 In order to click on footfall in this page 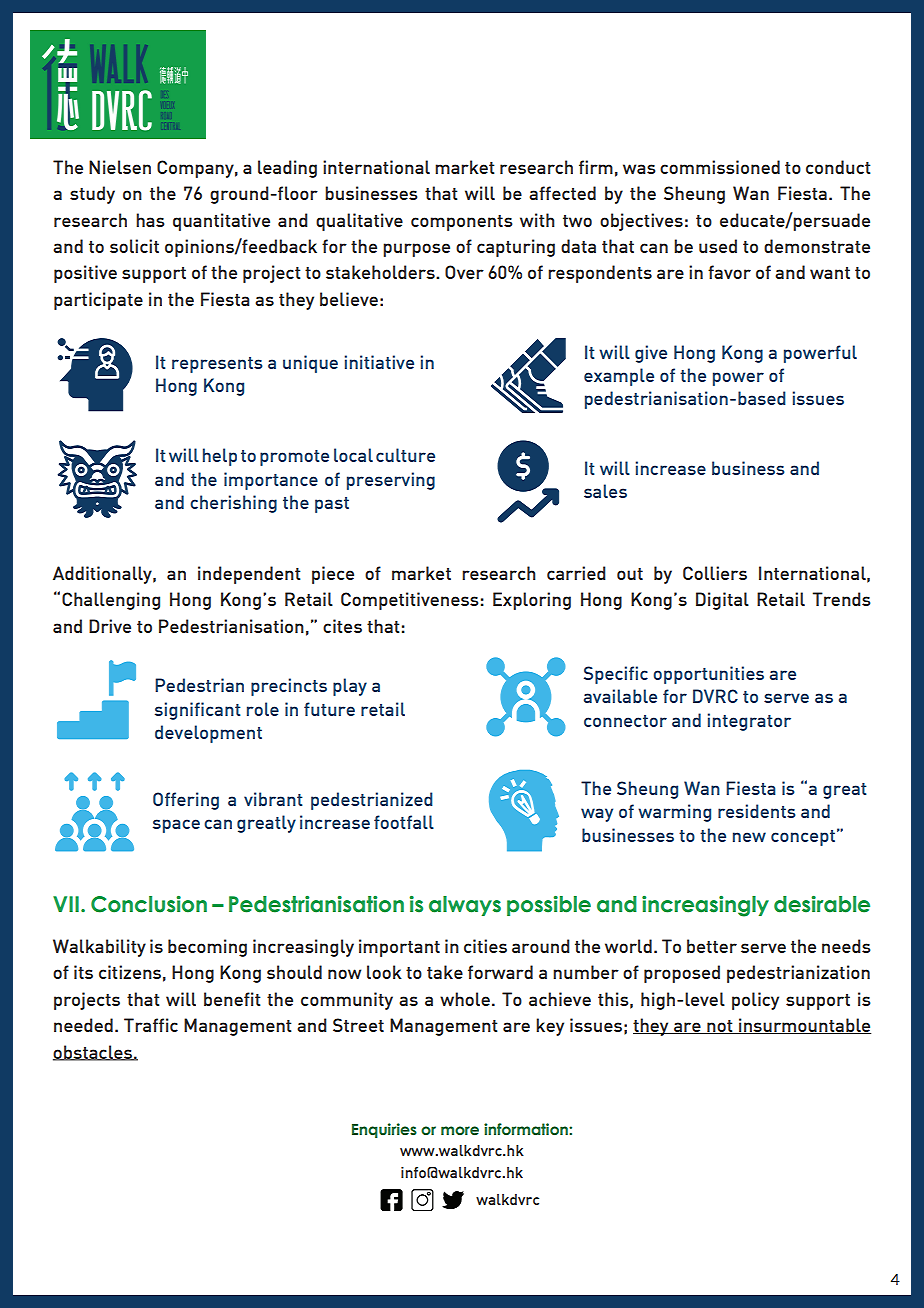, I will do `click(404, 822)`.
